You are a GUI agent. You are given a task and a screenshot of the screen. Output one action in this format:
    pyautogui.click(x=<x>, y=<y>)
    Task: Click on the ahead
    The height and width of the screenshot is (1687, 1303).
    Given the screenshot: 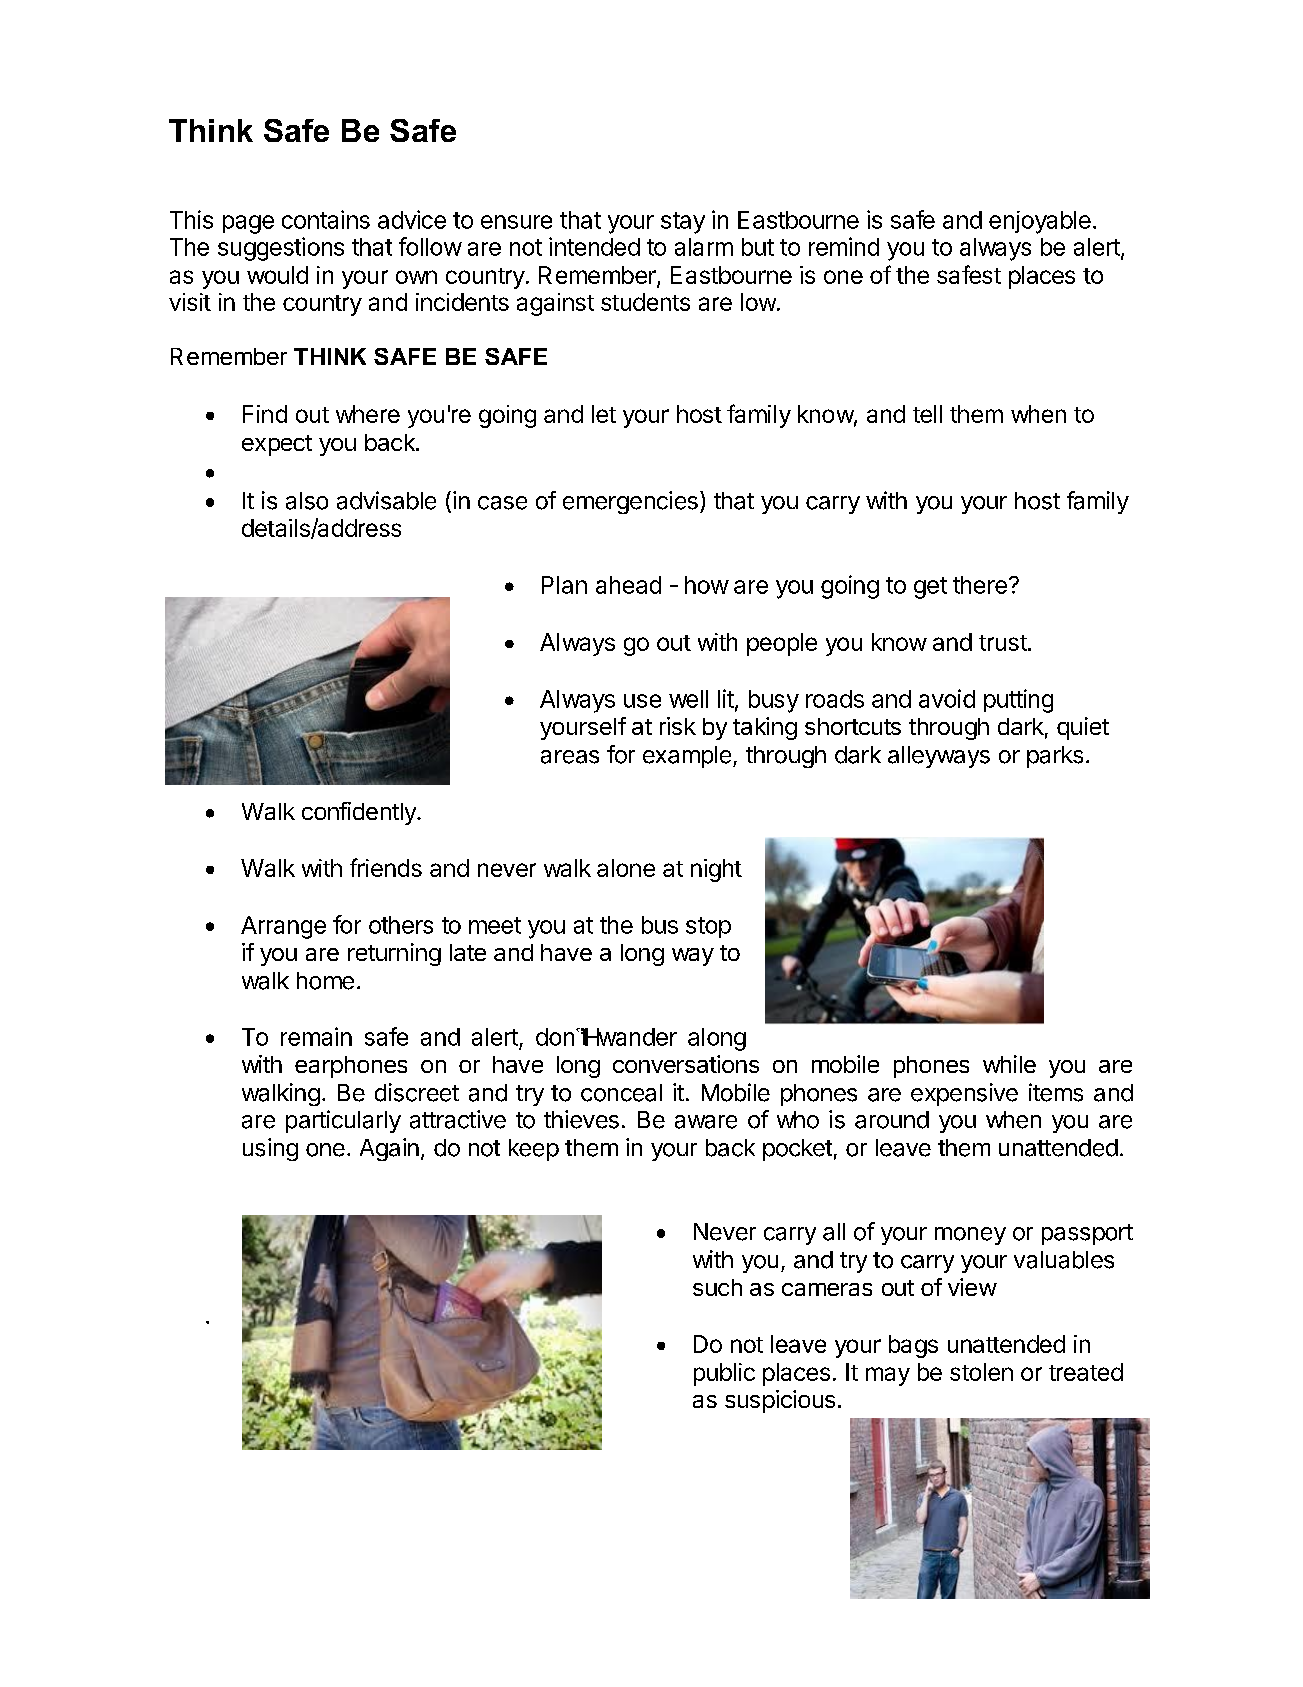 What is the action you would take?
    pyautogui.click(x=628, y=585)
